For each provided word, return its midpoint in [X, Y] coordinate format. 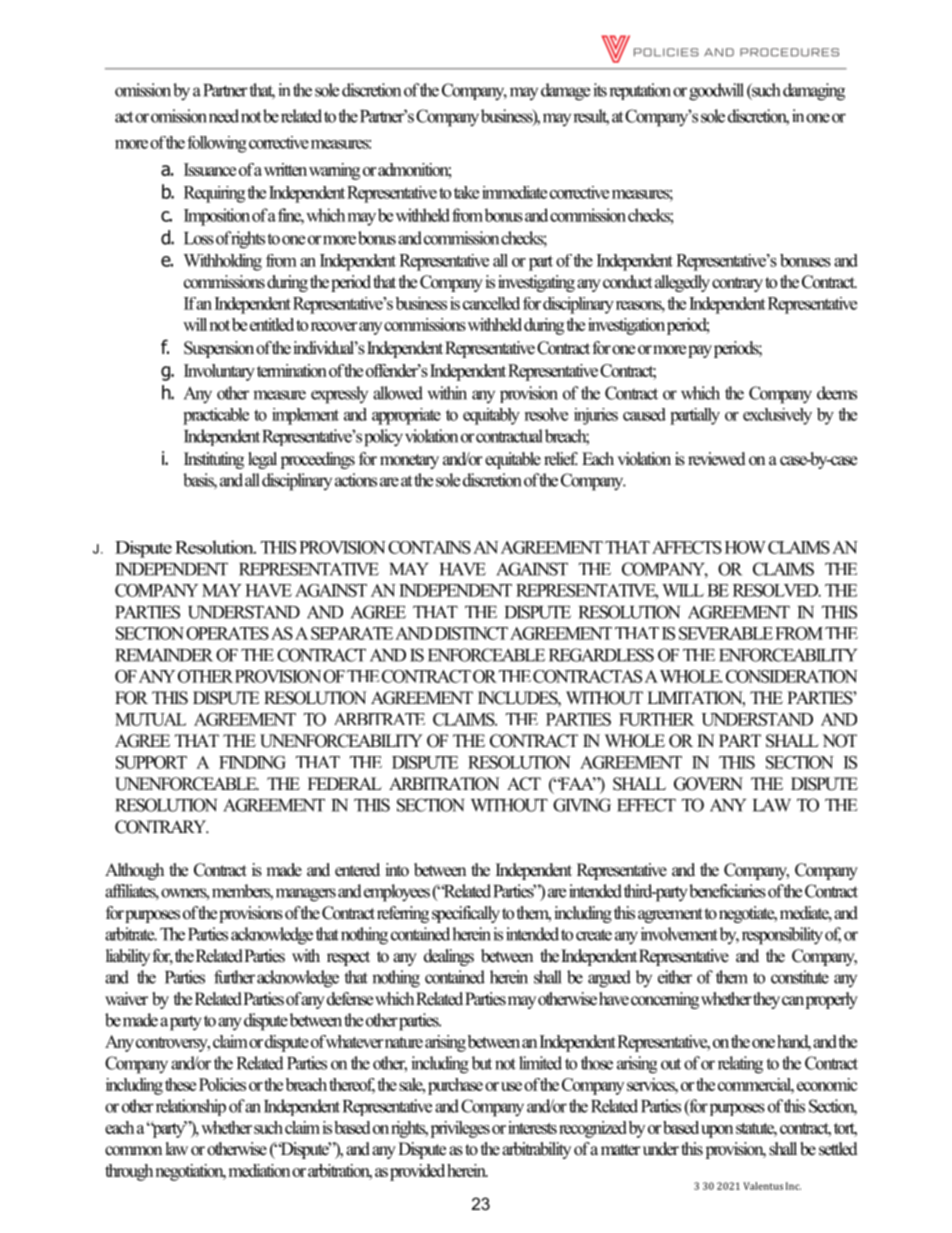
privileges [460, 1129]
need [224, 116]
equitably [491, 416]
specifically [466, 914]
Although [134, 871]
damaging [814, 92]
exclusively [777, 416]
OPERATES [227, 633]
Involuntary [219, 372]
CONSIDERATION [792, 676]
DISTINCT [471, 633]
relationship [191, 1107]
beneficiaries [727, 891]
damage [565, 92]
